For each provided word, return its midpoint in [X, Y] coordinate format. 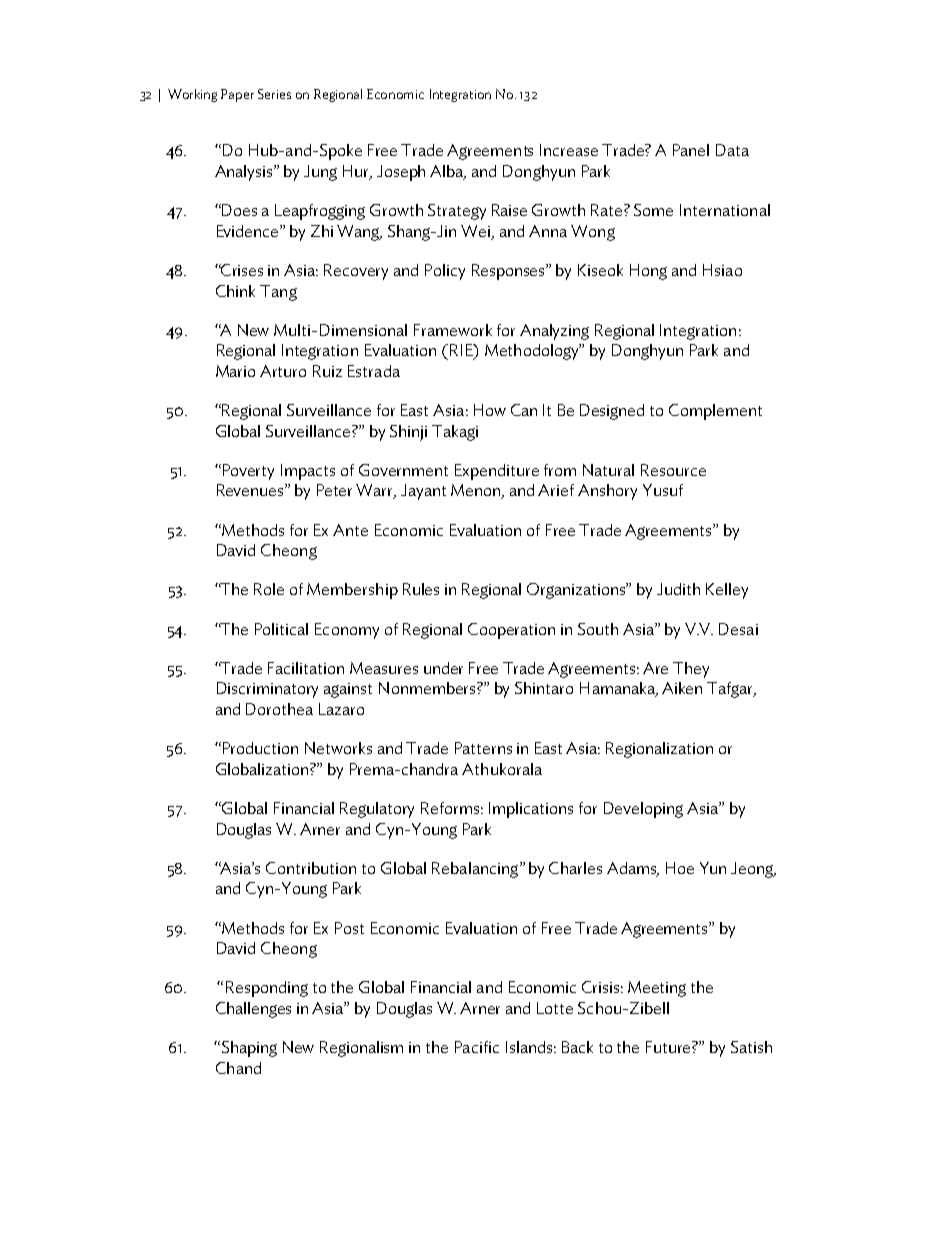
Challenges [253, 1010]
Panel [691, 150]
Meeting [657, 989]
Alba [448, 172]
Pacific [477, 1047]
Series [274, 94]
